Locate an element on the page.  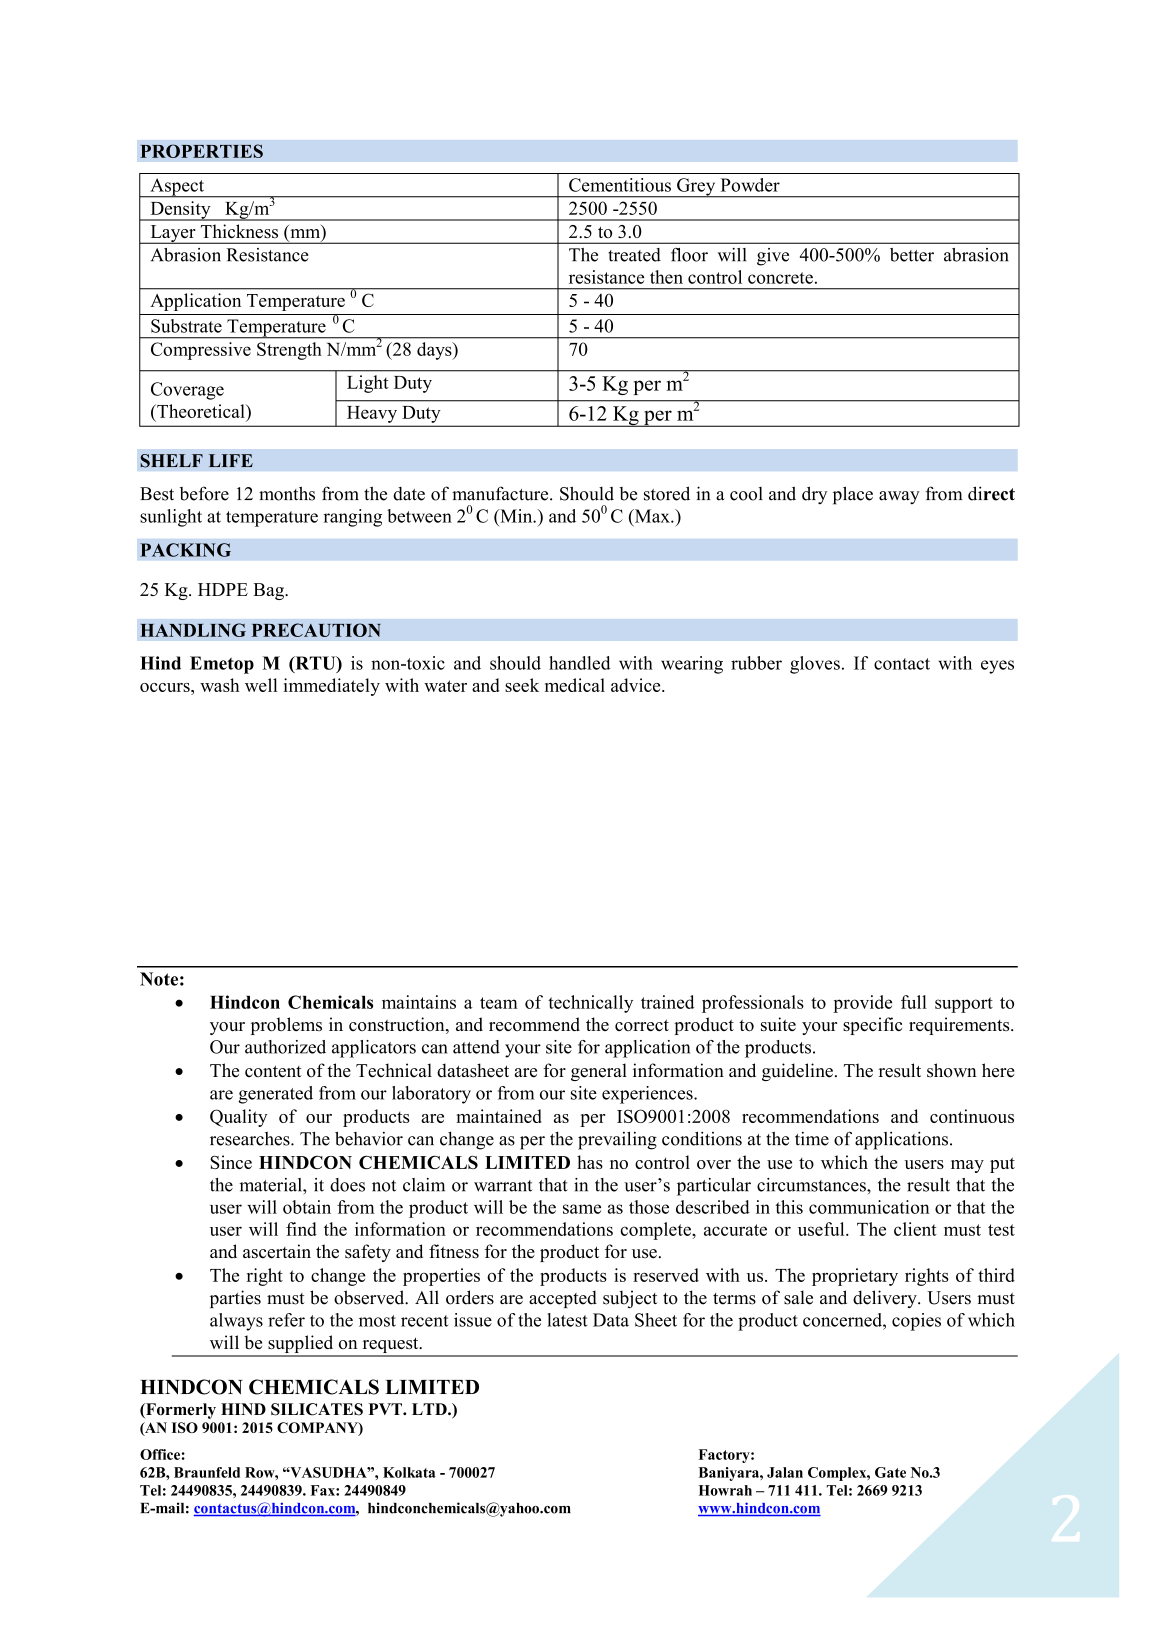
better is located at coordinates (912, 255).
